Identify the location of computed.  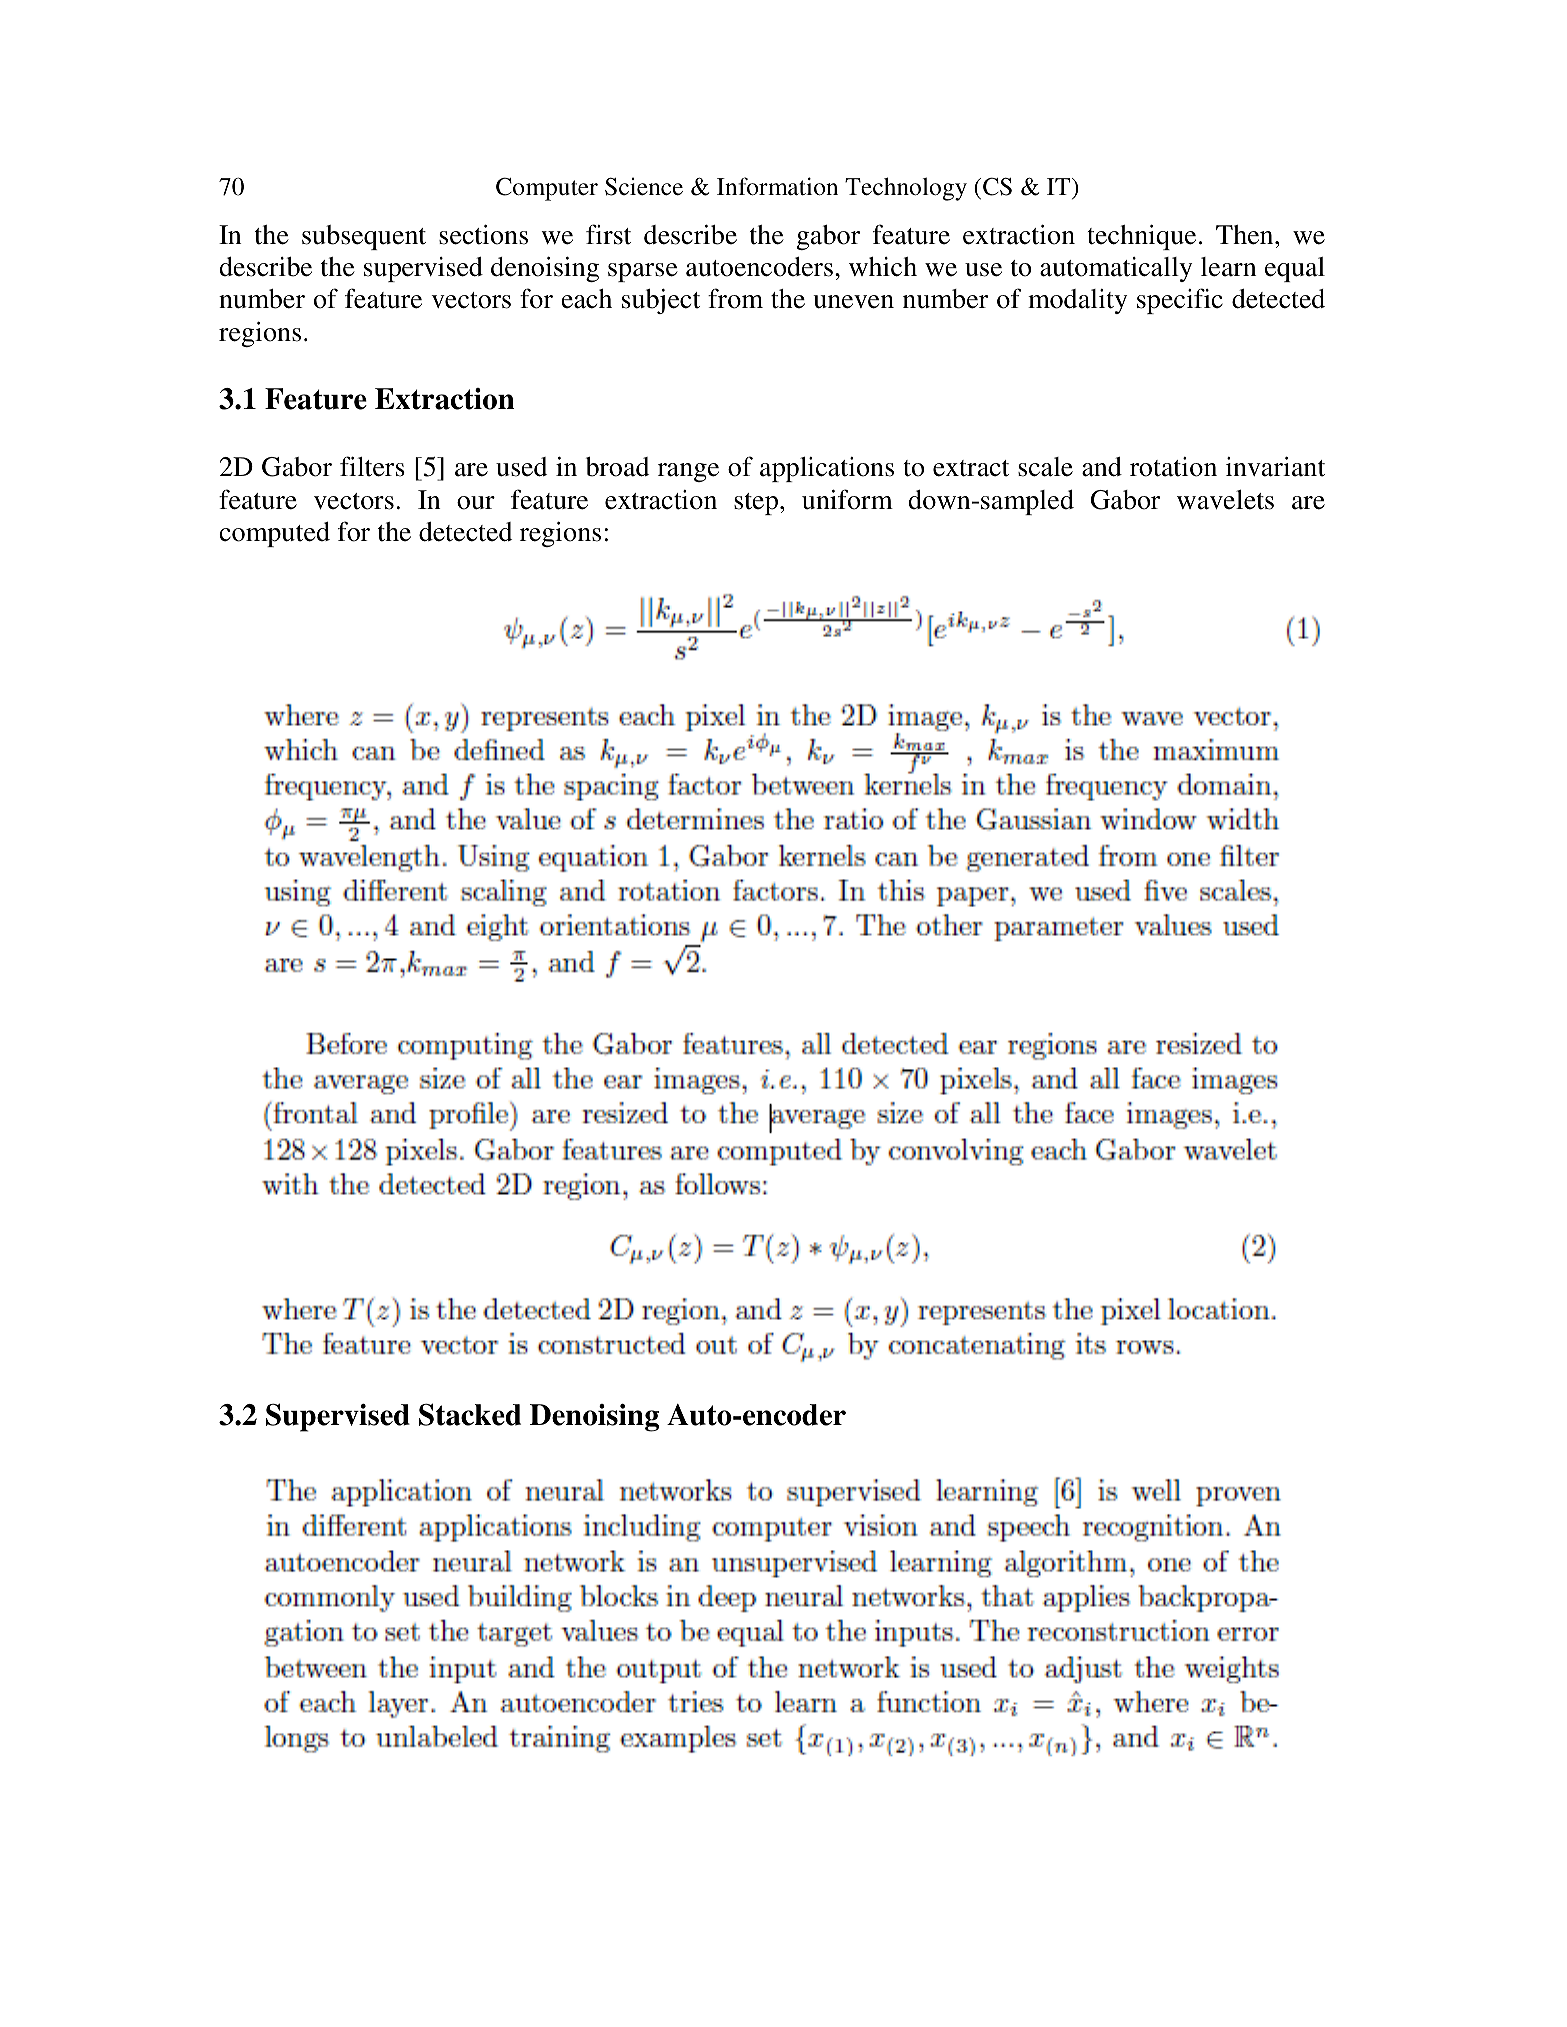
(274, 534).
